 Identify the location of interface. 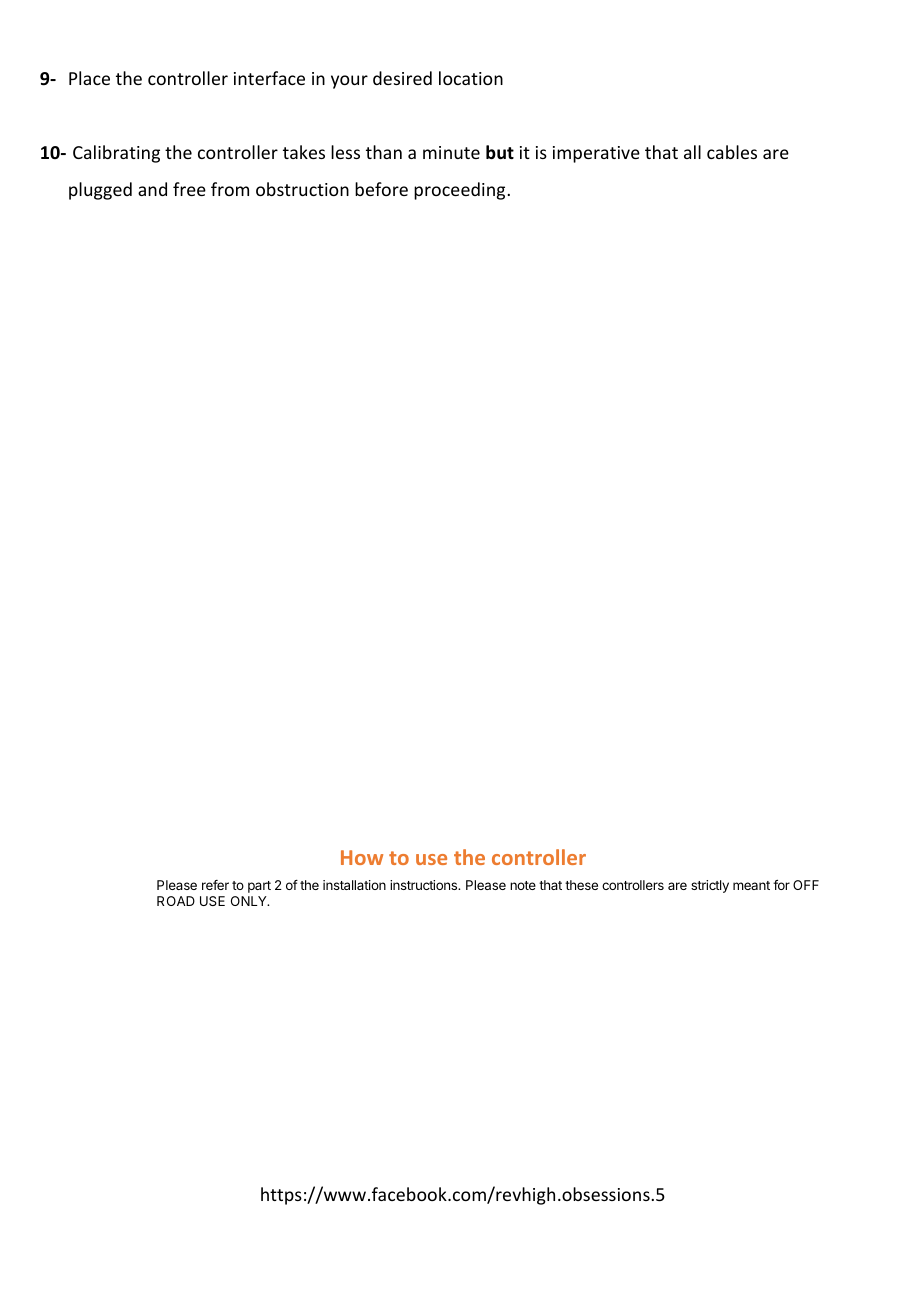
(269, 78).
